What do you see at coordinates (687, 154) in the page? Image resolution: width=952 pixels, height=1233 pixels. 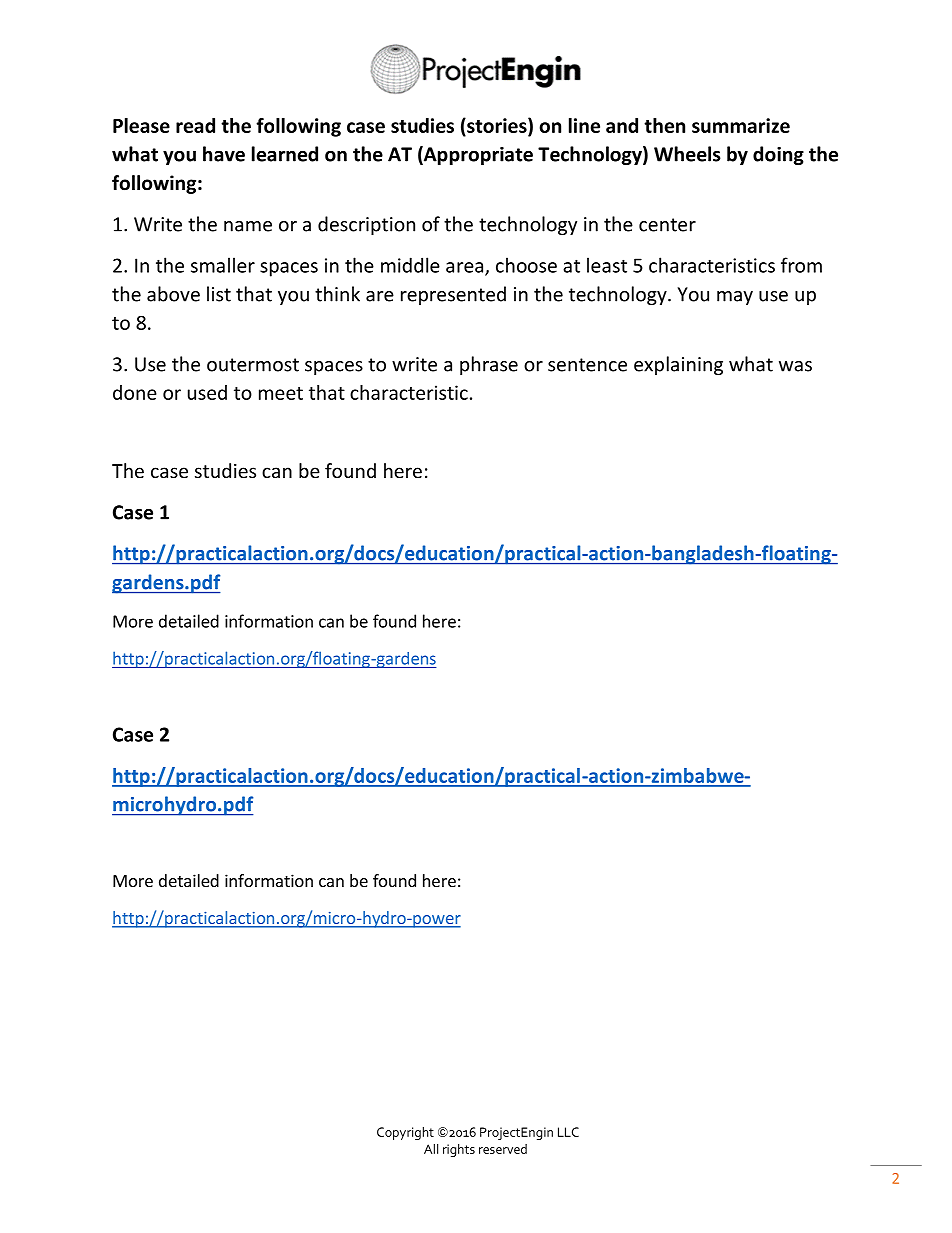 I see `Wheels` at bounding box center [687, 154].
